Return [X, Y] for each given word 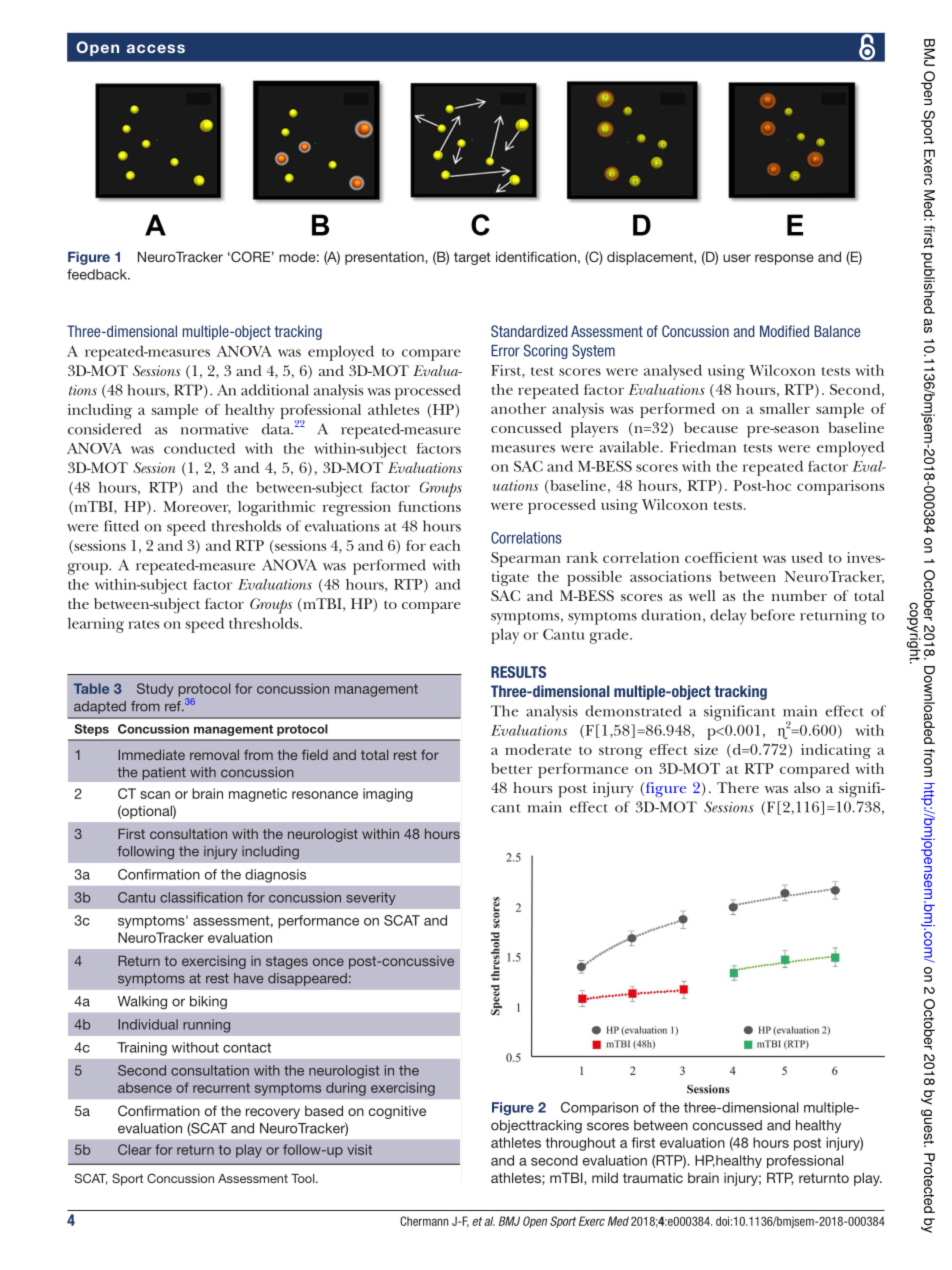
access [156, 48]
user [737, 258]
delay [728, 617]
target [472, 258]
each [445, 545]
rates [143, 624]
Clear [134, 1149]
